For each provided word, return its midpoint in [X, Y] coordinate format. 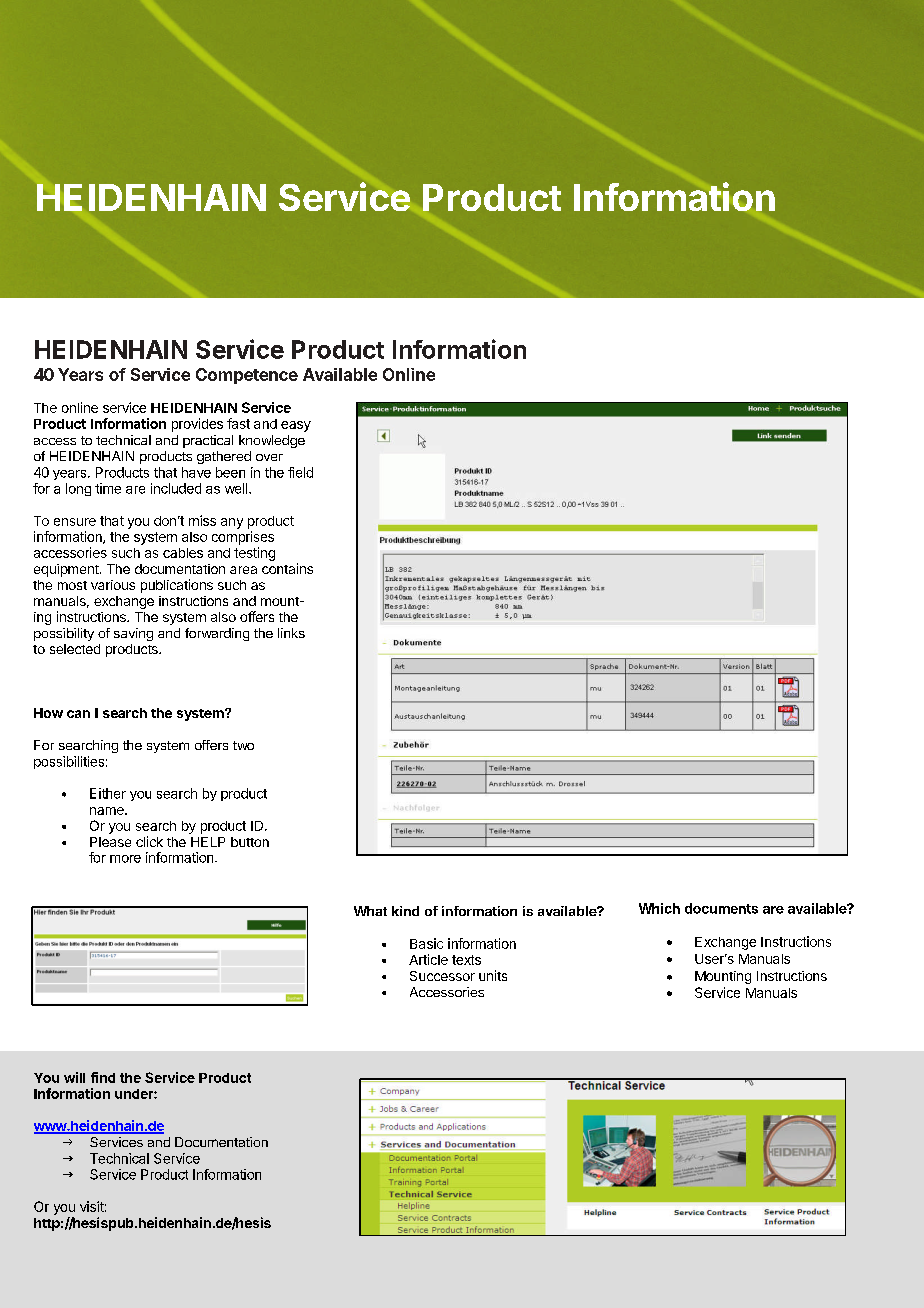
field [300, 472]
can [78, 714]
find [103, 1077]
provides [197, 425]
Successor [442, 976]
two [243, 745]
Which [659, 908]
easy [296, 426]
